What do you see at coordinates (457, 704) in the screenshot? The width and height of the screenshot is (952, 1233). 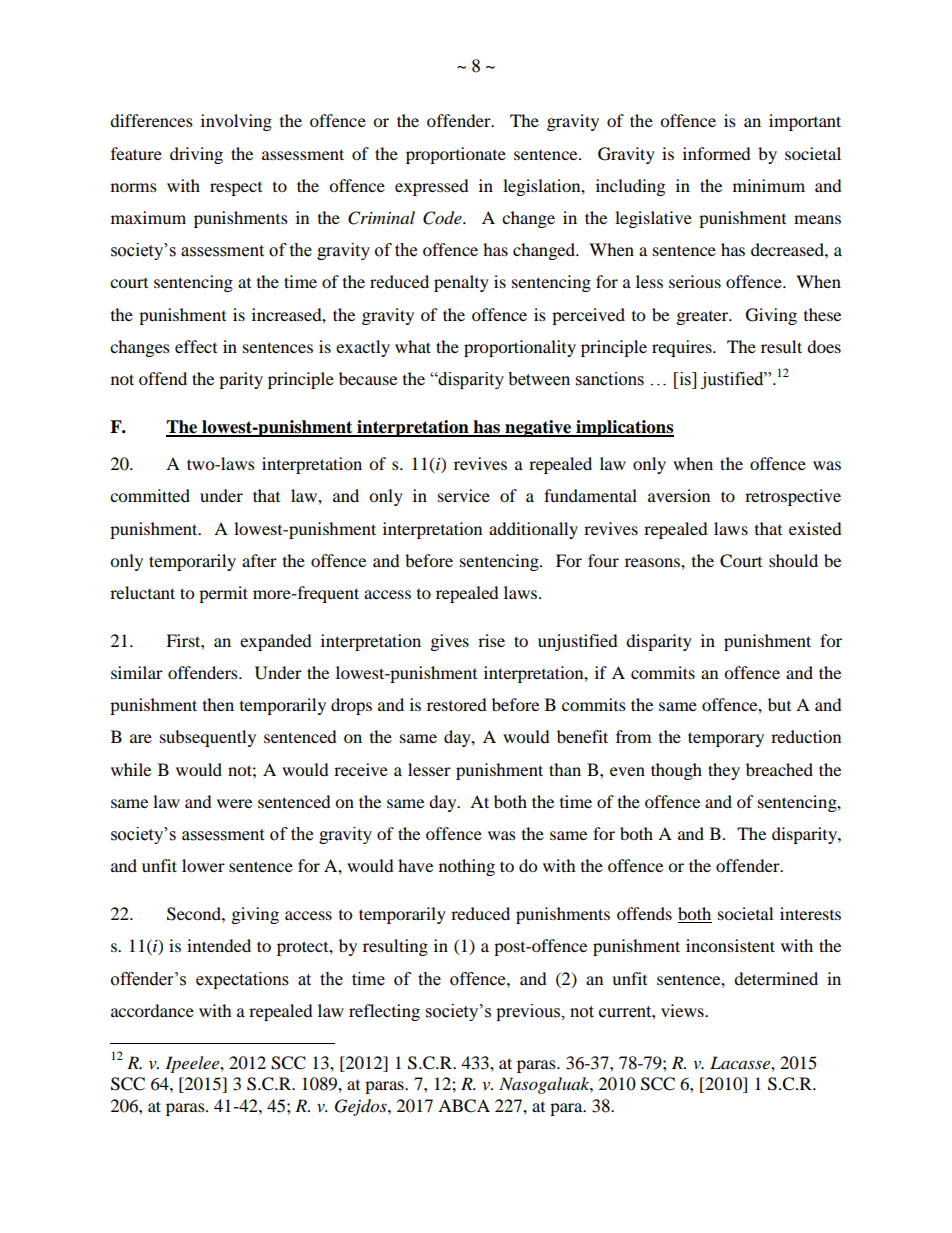 I see `restored` at bounding box center [457, 704].
